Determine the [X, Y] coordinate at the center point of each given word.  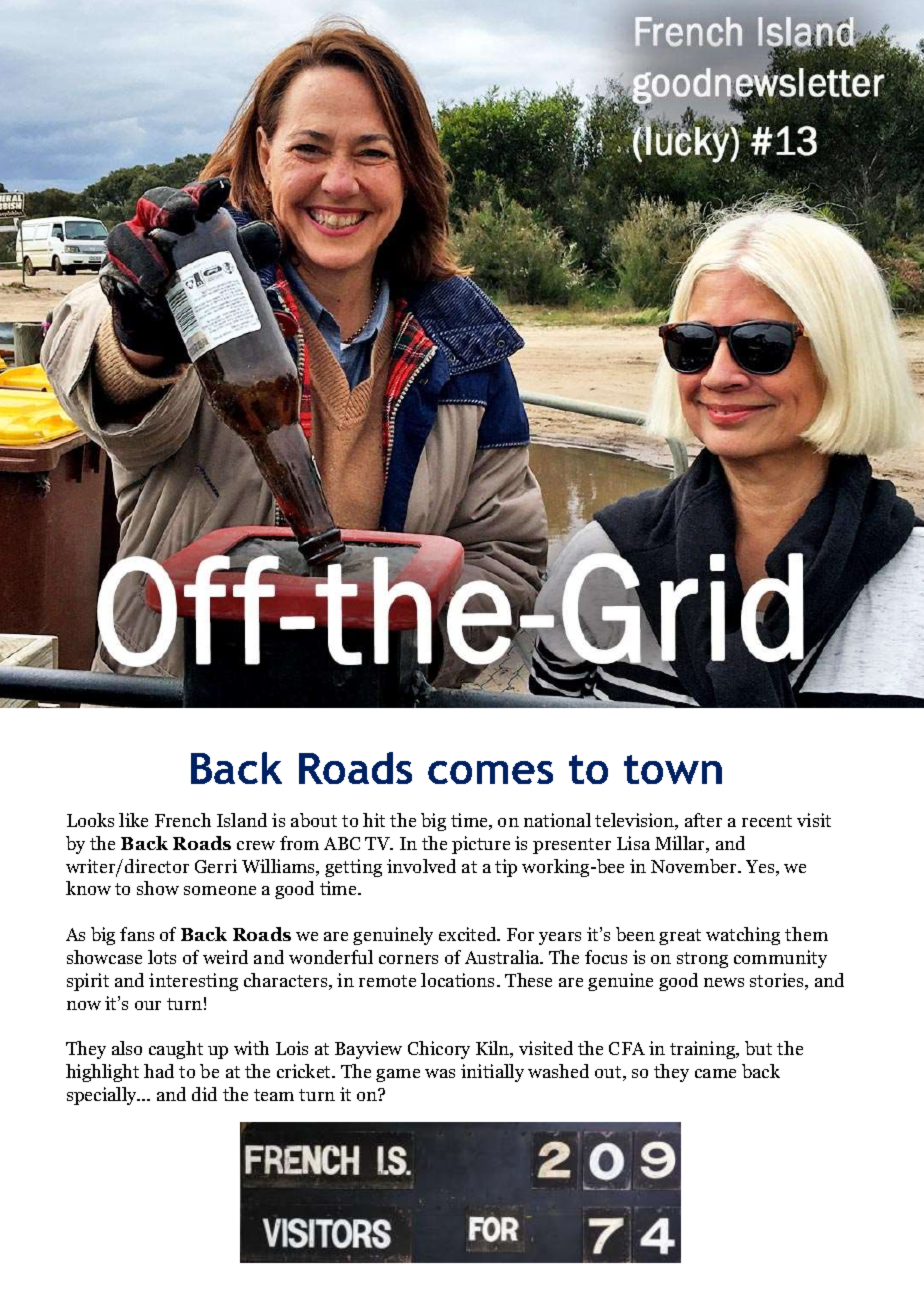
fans [137, 934]
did [204, 1094]
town [673, 769]
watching [743, 936]
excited [469, 934]
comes [490, 772]
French [183, 820]
